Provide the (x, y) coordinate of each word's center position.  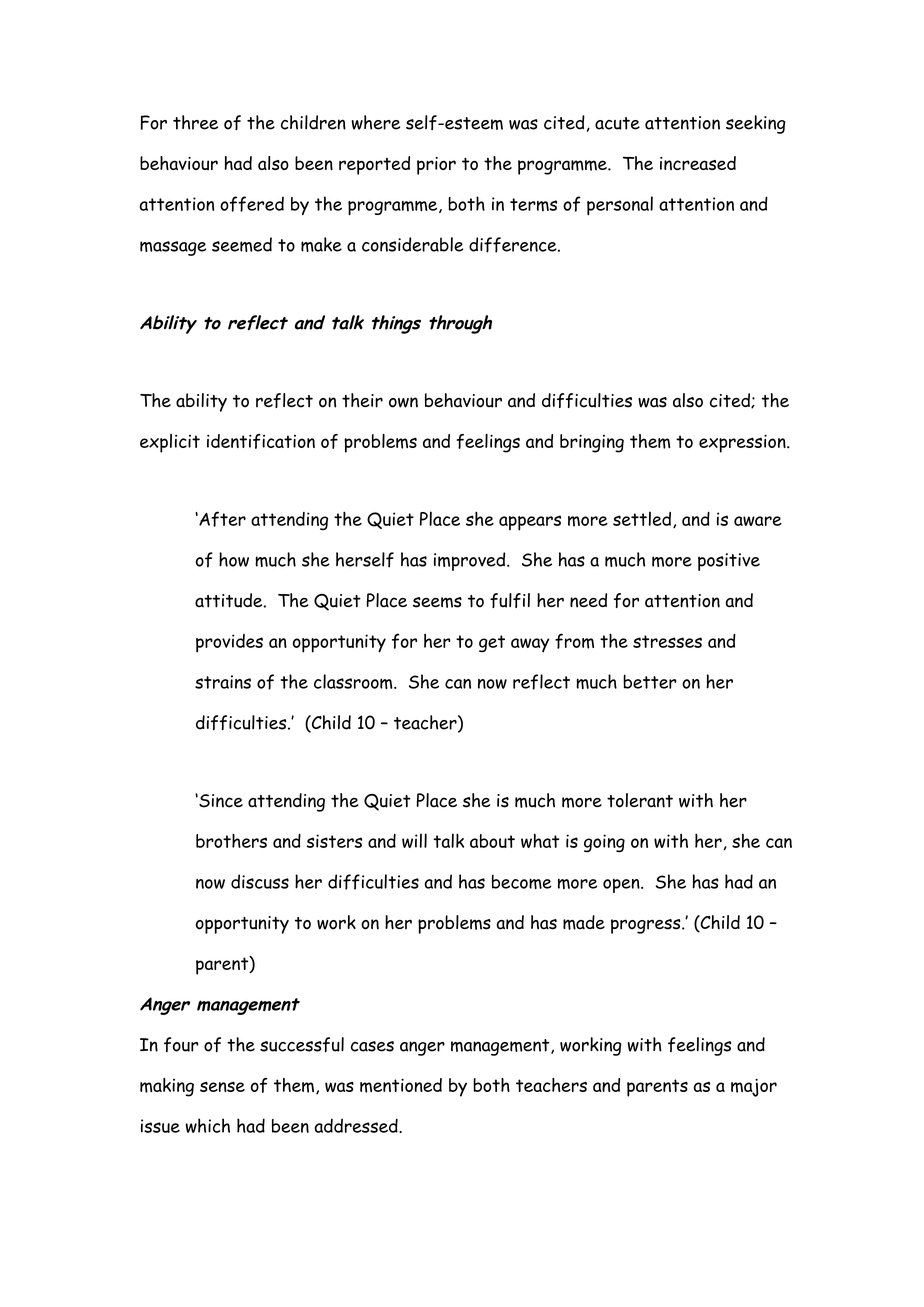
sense (222, 1086)
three (195, 122)
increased (698, 163)
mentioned (401, 1085)
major (754, 1088)
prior (436, 166)
